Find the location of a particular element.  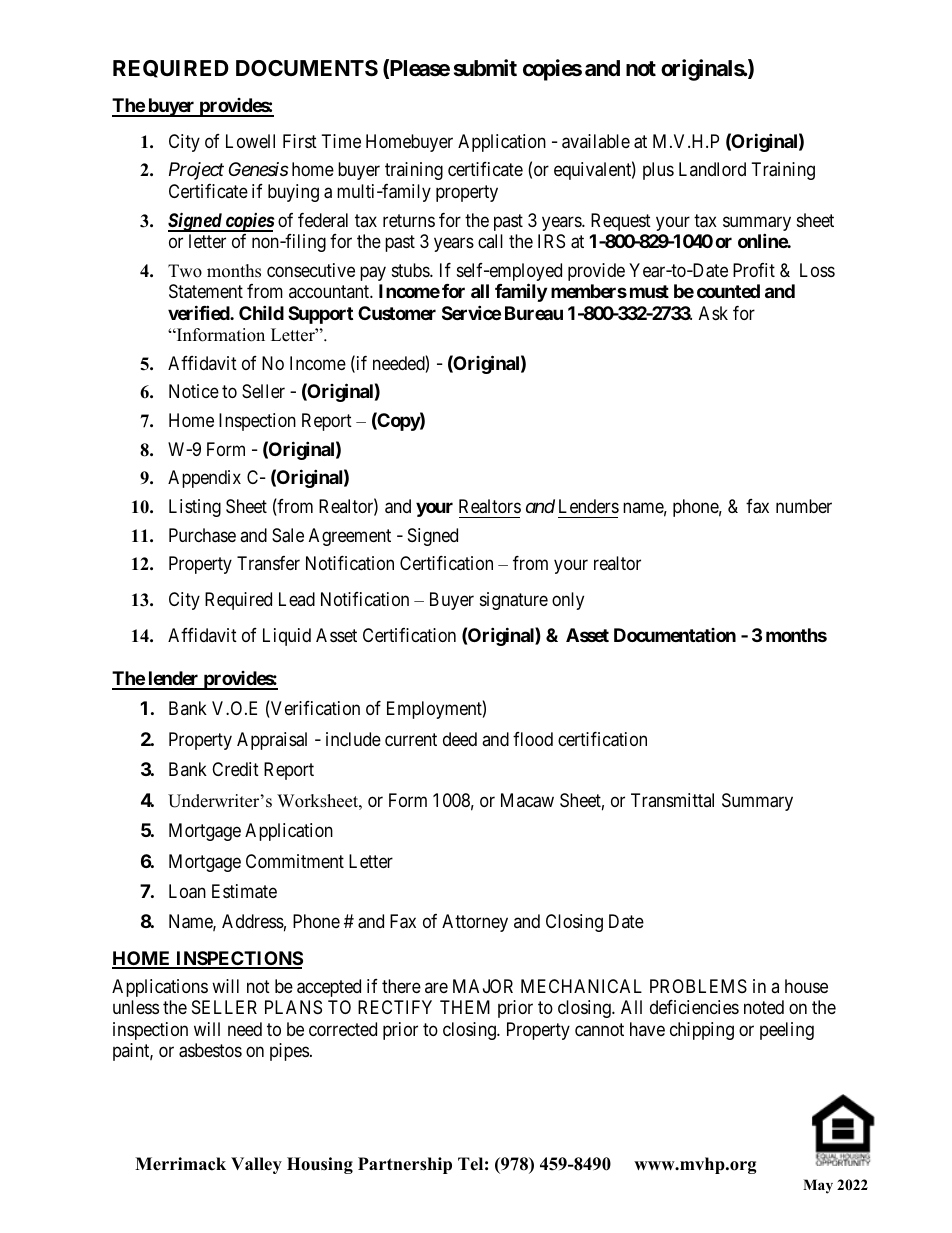

number is located at coordinates (804, 506).
